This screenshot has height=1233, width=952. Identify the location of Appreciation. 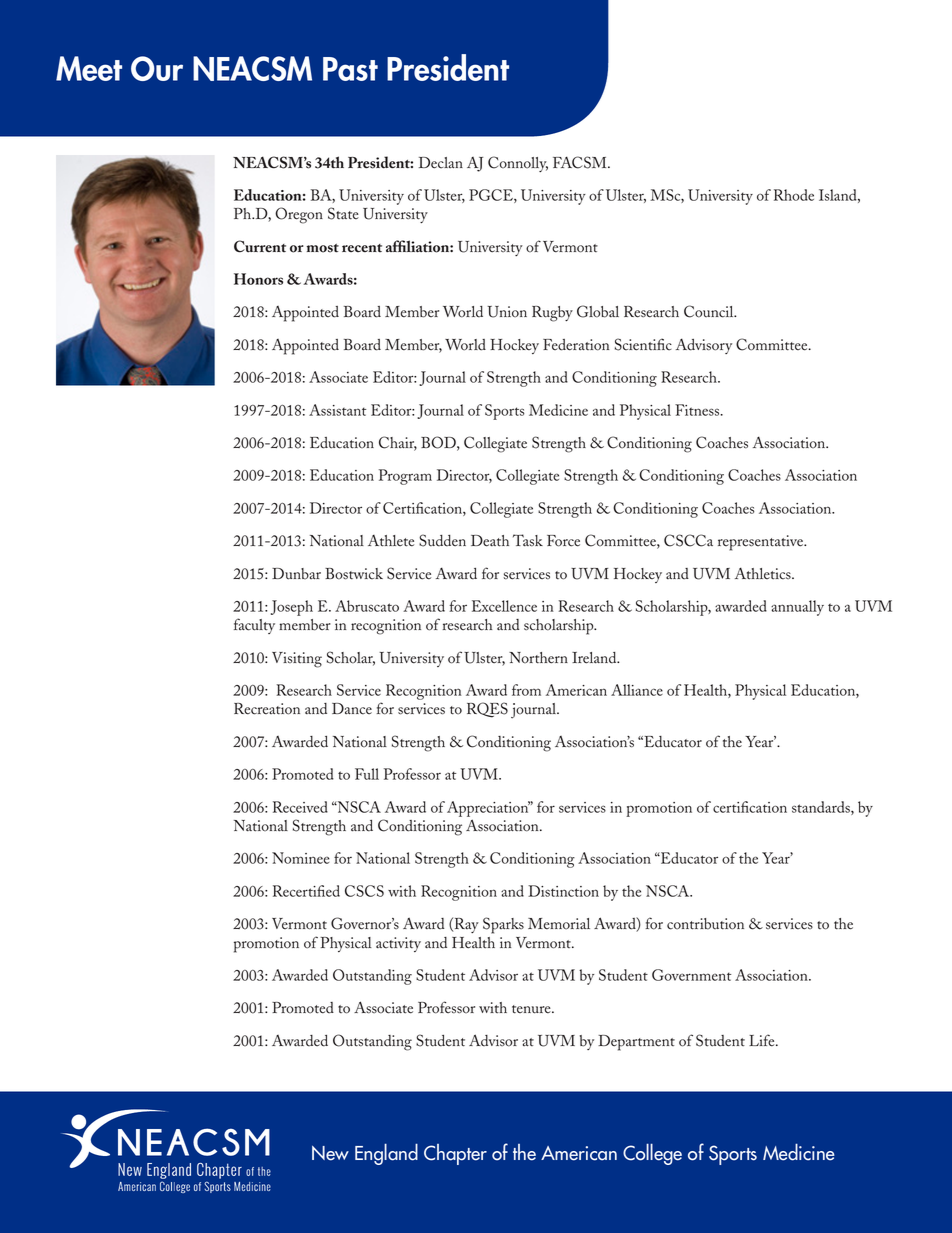
(488, 809).
